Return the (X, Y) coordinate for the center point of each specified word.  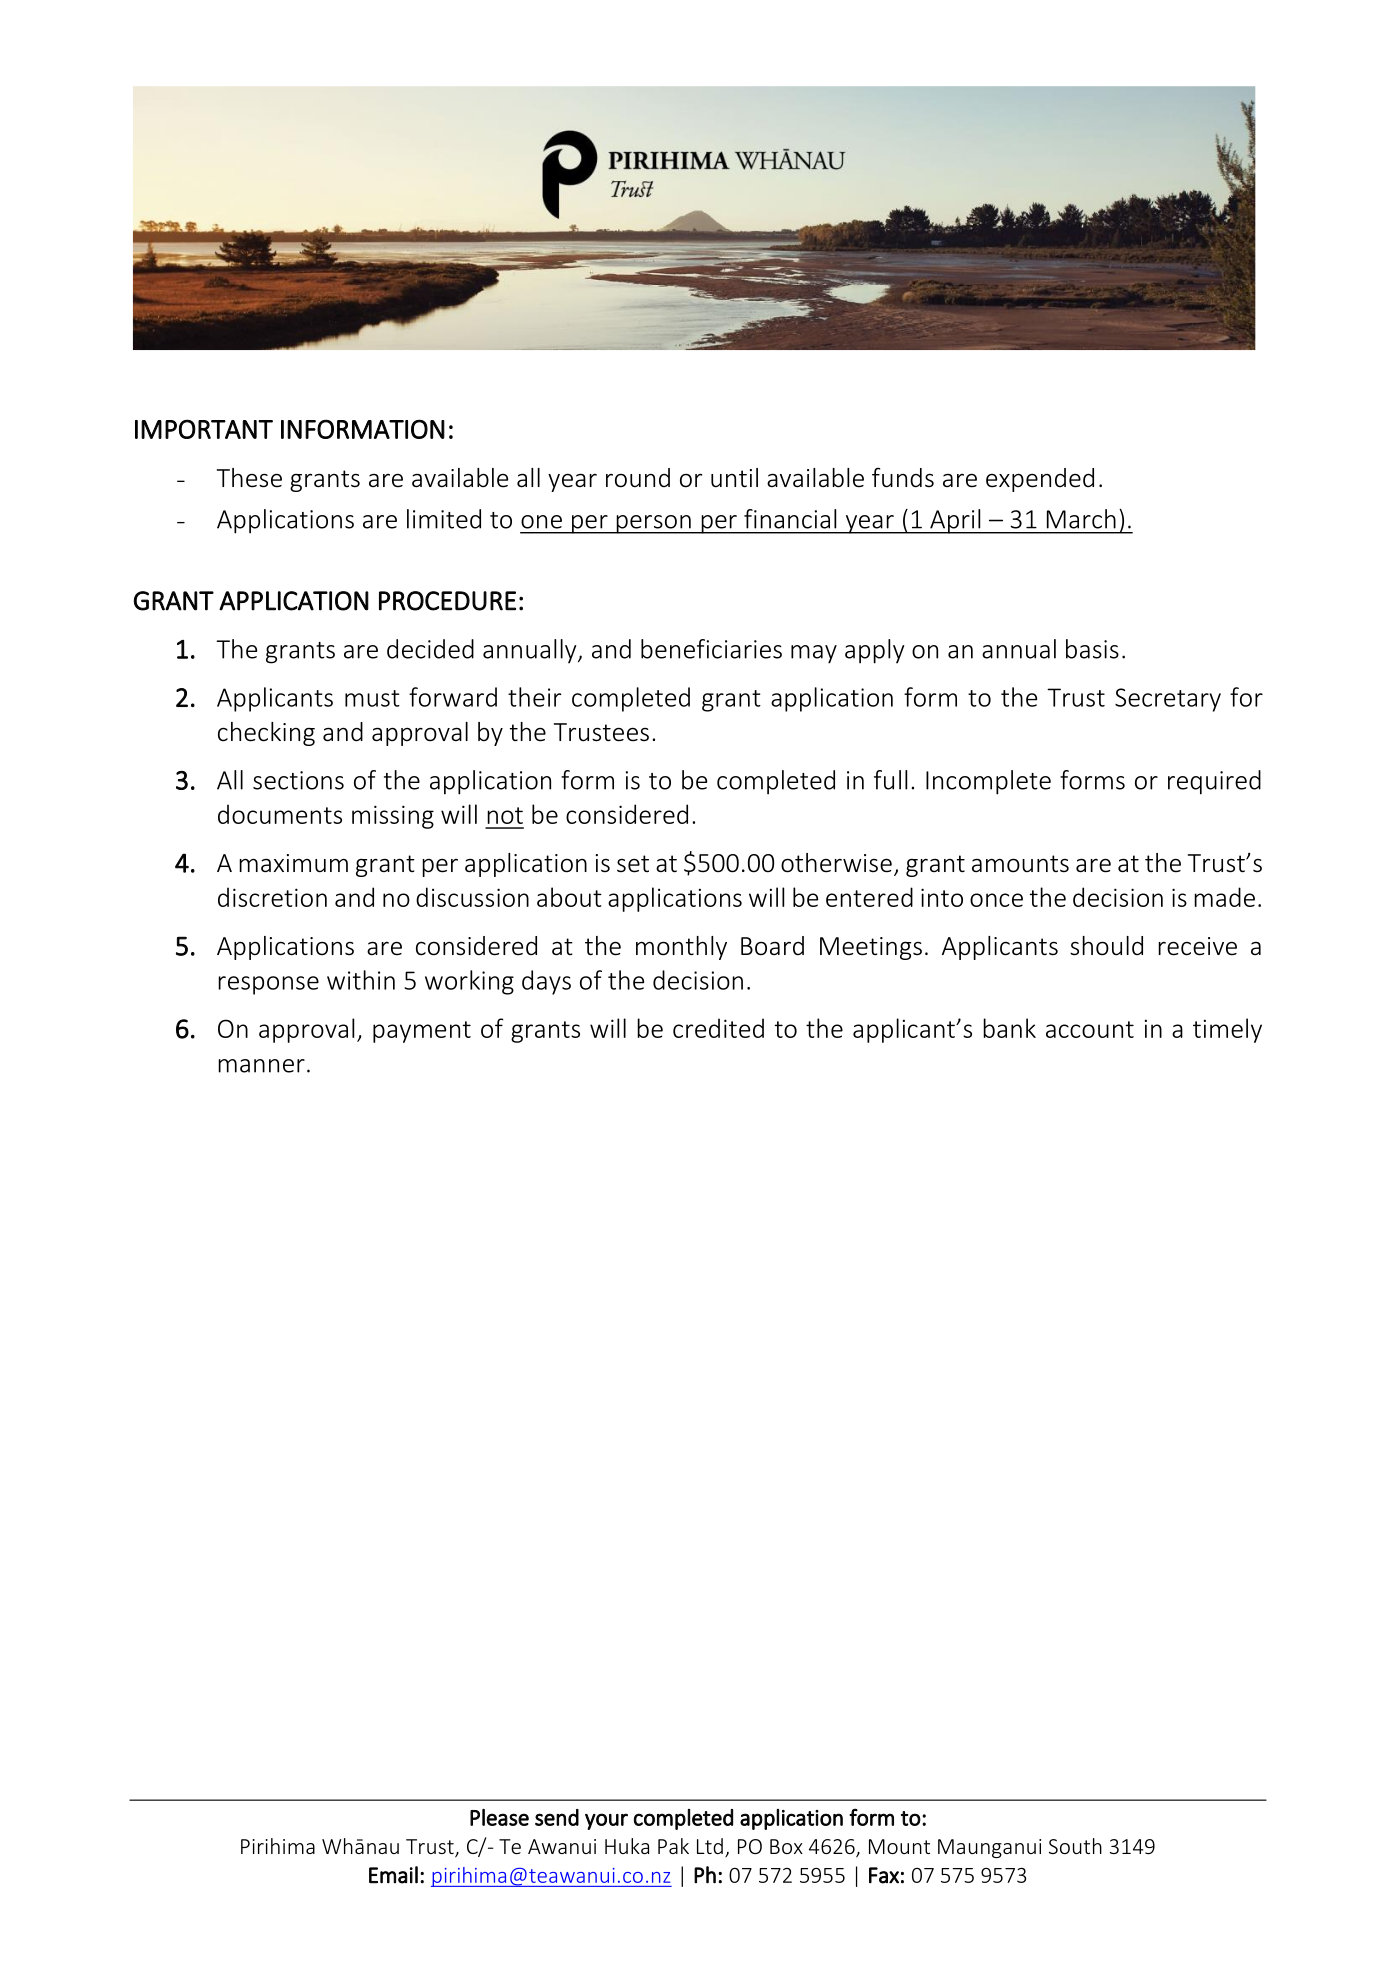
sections (298, 780)
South (1075, 1846)
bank (1009, 1028)
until (734, 478)
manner (261, 1066)
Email (393, 1875)
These (249, 478)
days (546, 982)
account (1090, 1029)
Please (499, 1817)
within (361, 980)
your (606, 1821)
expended (1040, 480)
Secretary (1168, 700)
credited (718, 1028)
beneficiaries (711, 649)
